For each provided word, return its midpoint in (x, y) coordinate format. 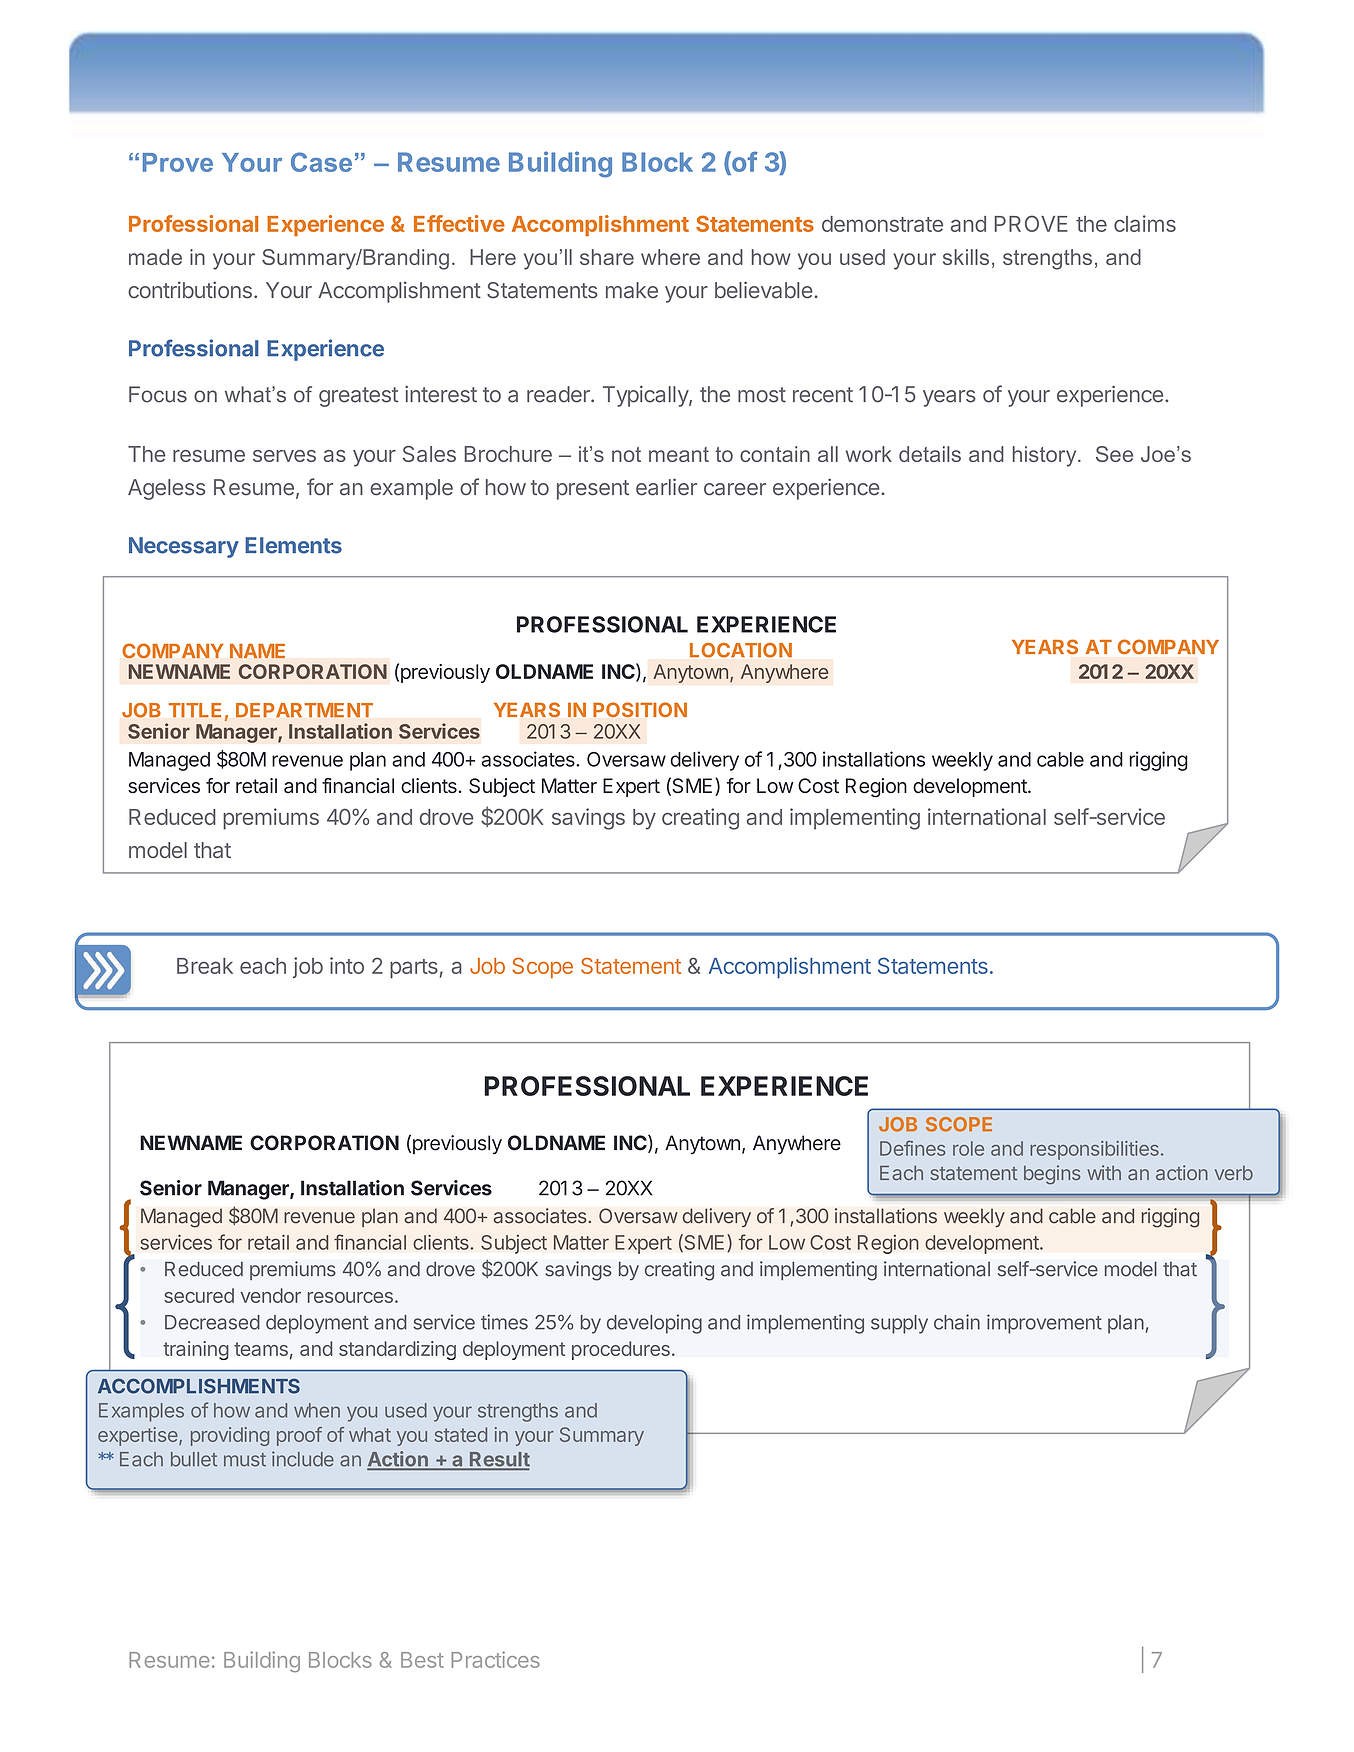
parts (414, 969)
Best (422, 1660)
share (607, 257)
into (347, 965)
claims (1145, 223)
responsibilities (1094, 1150)
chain (957, 1322)
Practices (495, 1659)
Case (321, 162)
